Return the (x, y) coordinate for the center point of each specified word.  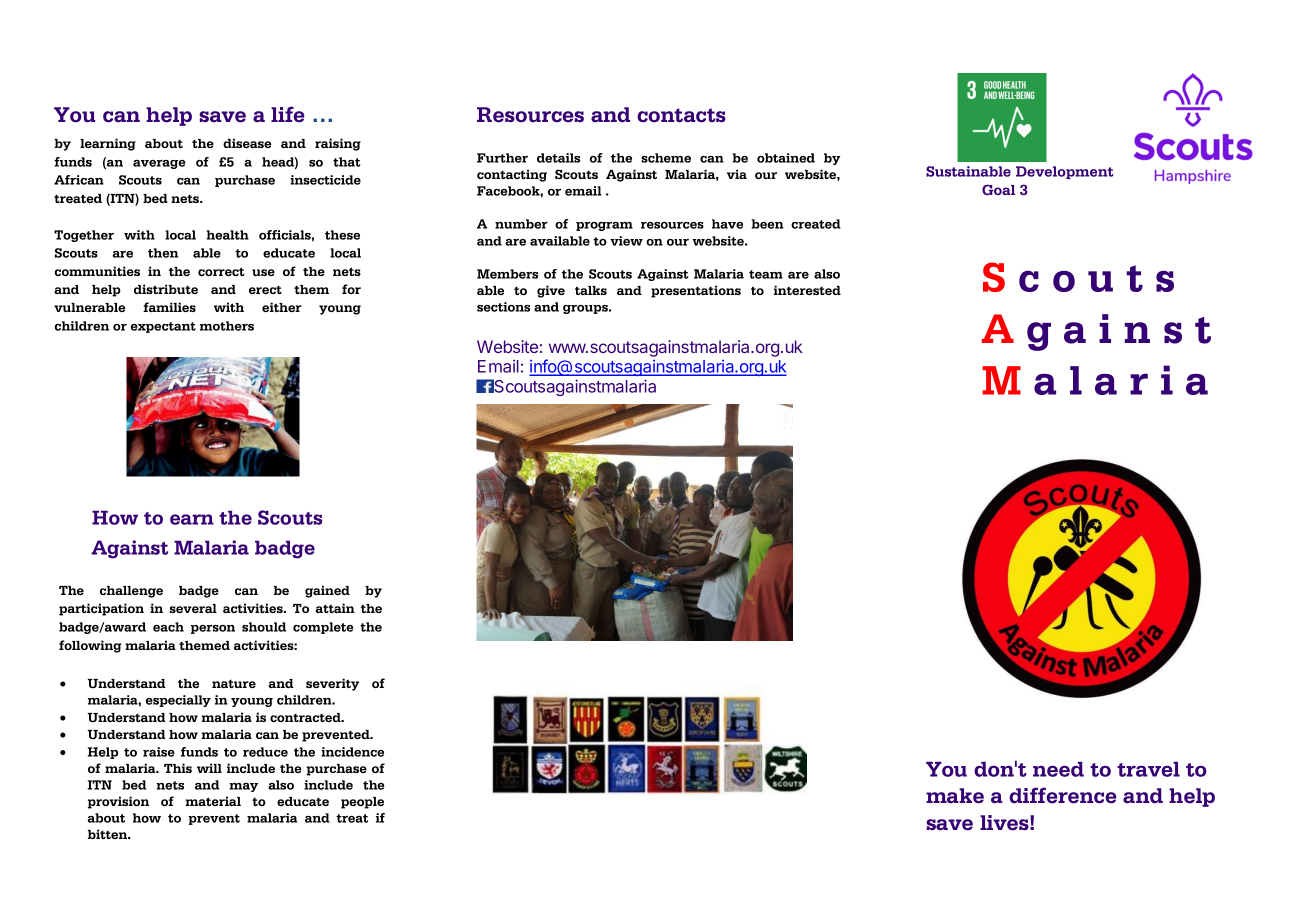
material (213, 801)
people (362, 803)
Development (1065, 172)
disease (247, 143)
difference (1063, 795)
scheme (666, 158)
